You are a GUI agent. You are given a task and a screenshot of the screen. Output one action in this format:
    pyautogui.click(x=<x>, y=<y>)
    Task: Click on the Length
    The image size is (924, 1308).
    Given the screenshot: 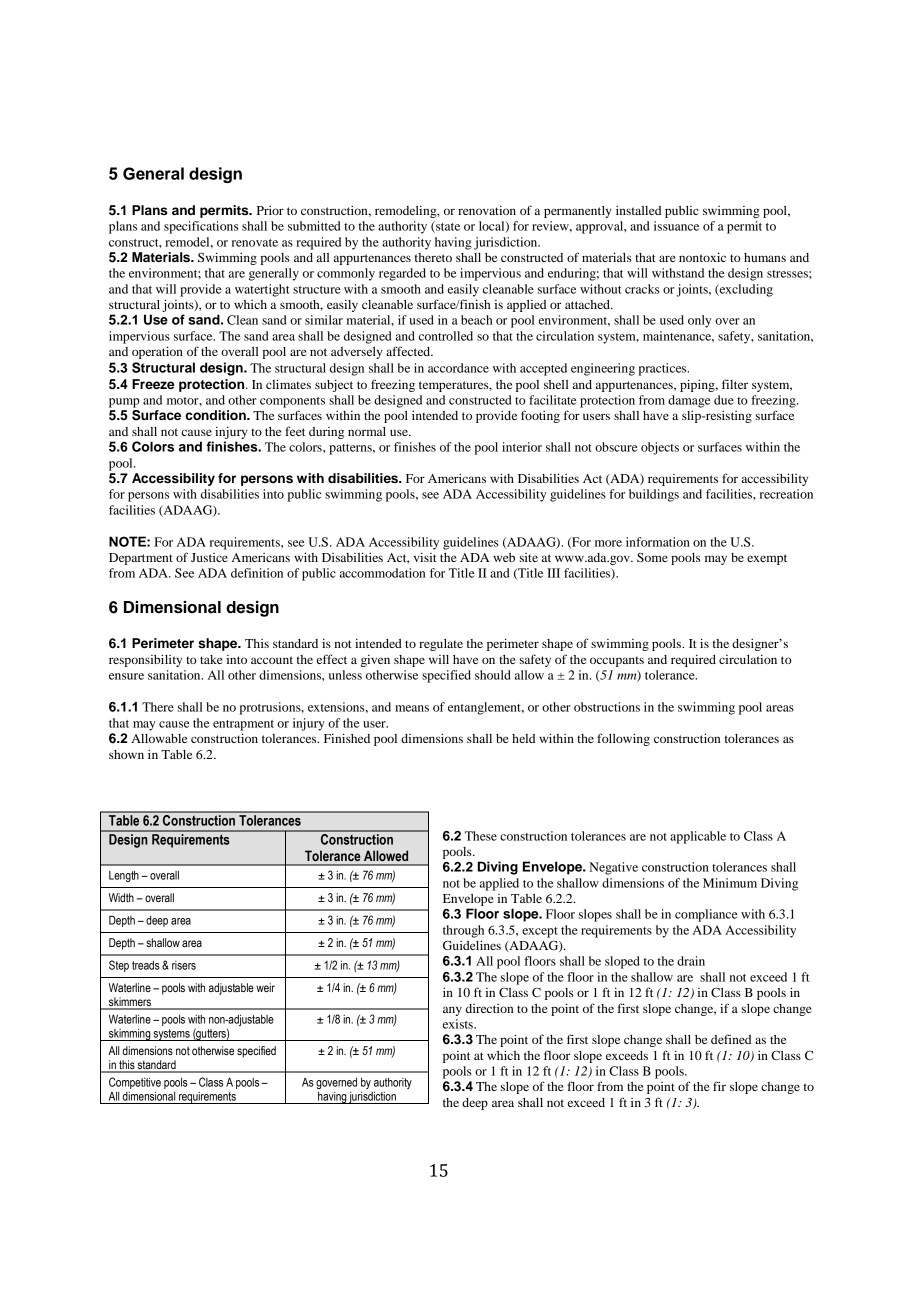 What is the action you would take?
    pyautogui.click(x=124, y=876)
